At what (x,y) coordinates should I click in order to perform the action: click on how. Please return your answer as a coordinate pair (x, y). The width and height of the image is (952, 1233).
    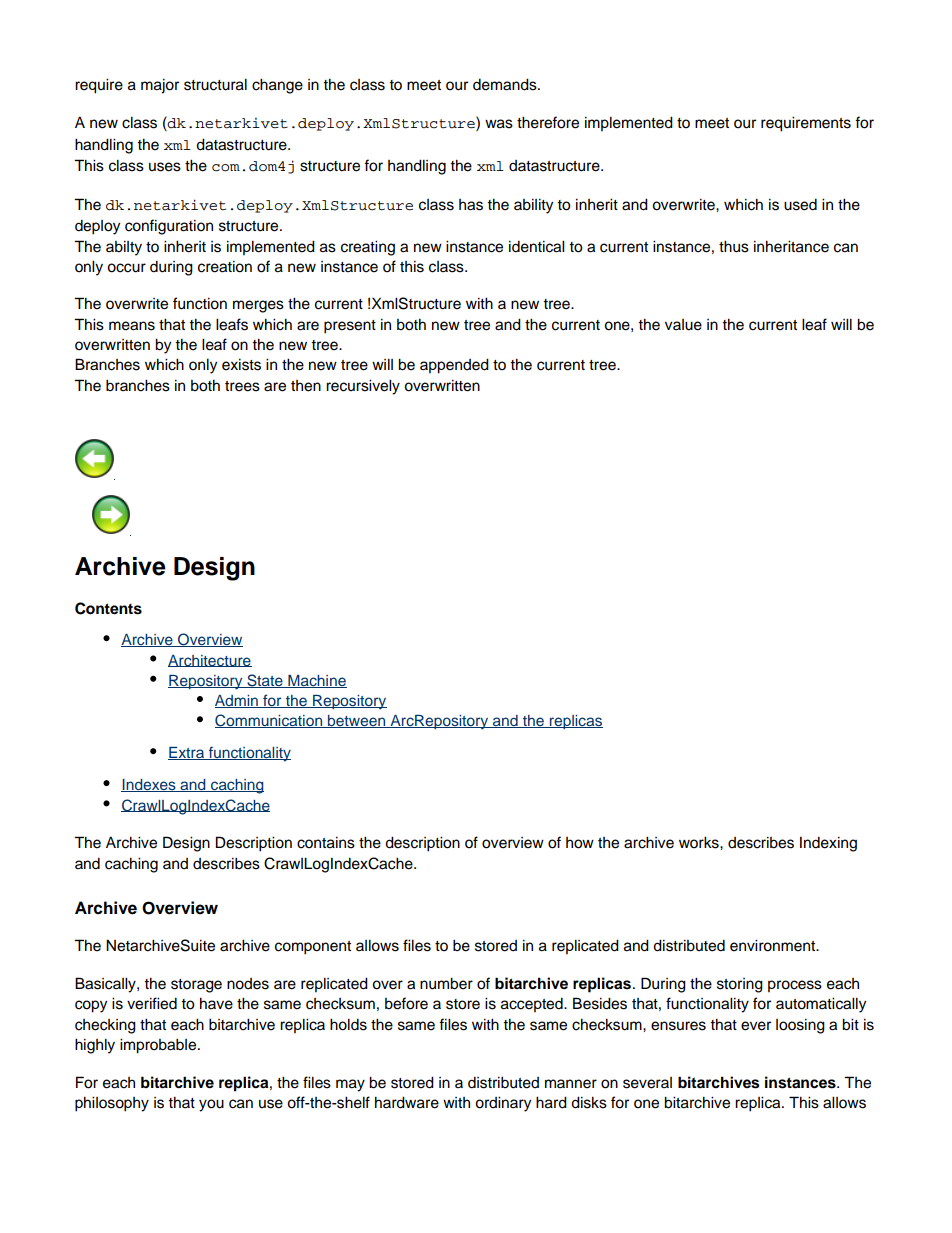
    Looking at the image, I should click on (580, 843).
